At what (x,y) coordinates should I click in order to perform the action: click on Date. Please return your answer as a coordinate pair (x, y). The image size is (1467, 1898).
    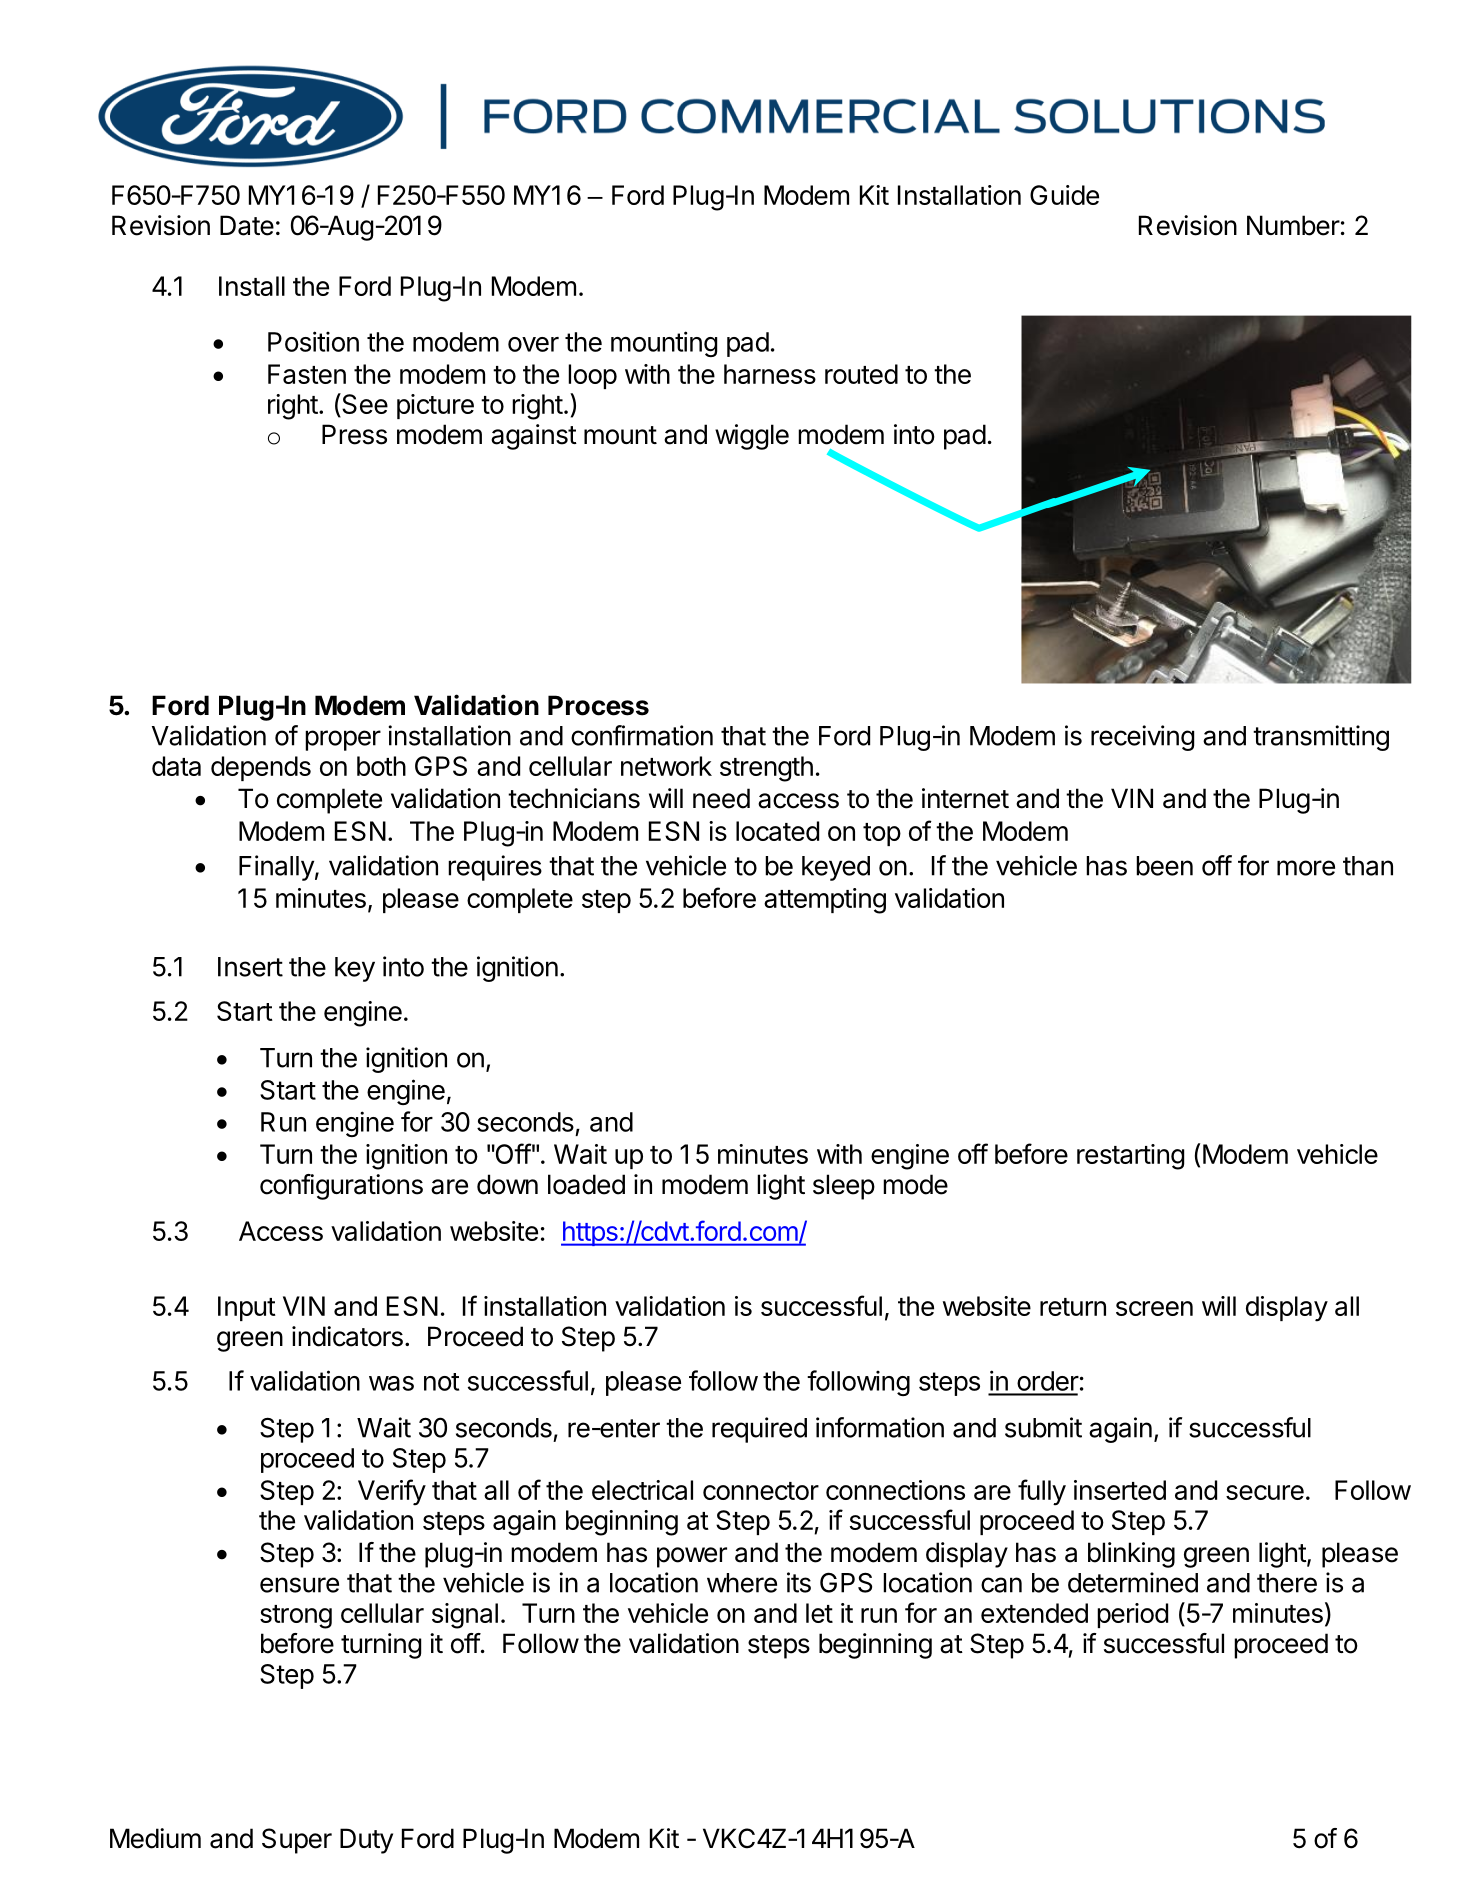
    Looking at the image, I should click on (247, 225).
